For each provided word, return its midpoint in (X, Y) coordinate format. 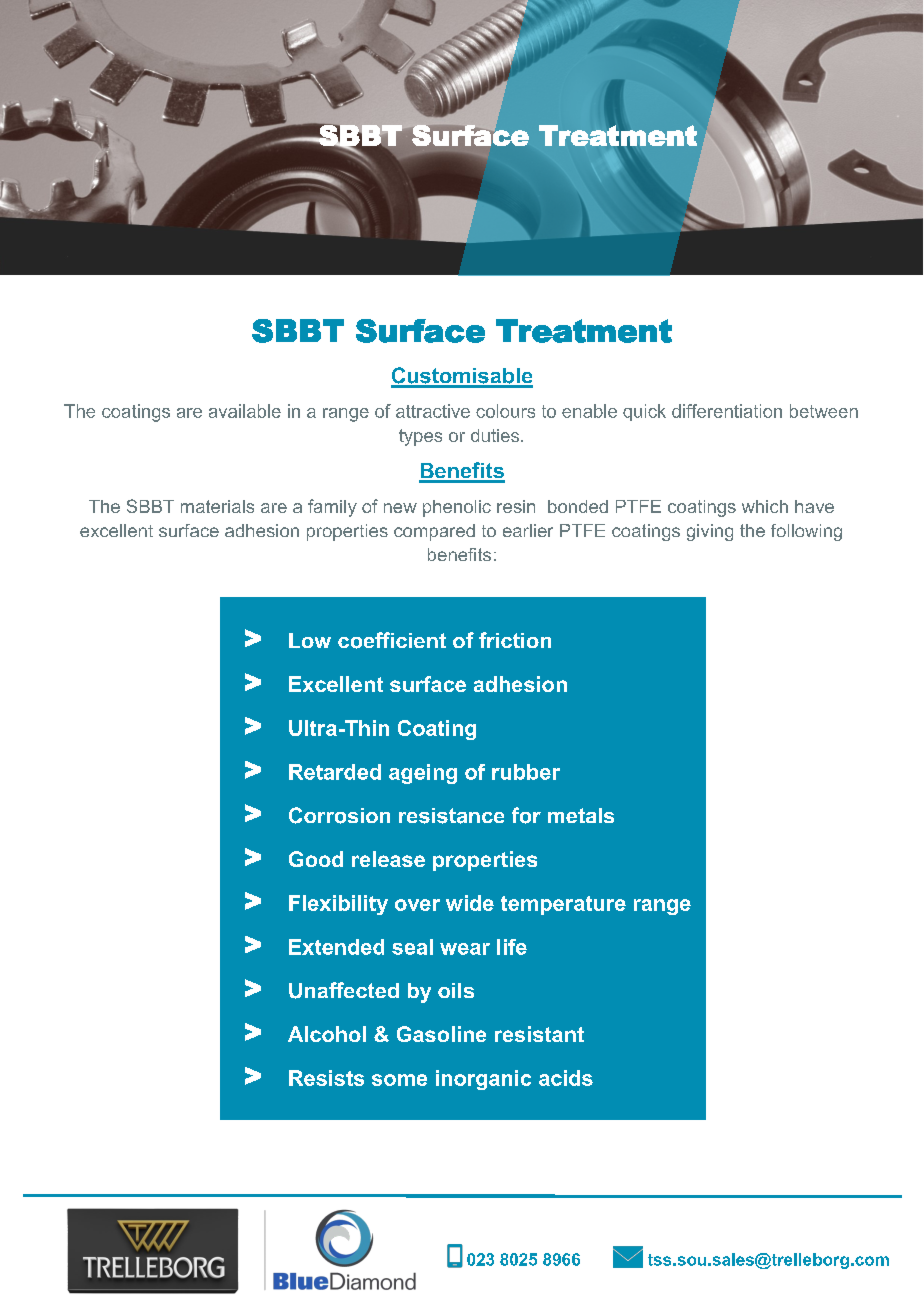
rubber (526, 772)
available (245, 411)
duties (496, 435)
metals (581, 815)
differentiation (727, 411)
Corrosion (339, 815)
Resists (326, 1078)
